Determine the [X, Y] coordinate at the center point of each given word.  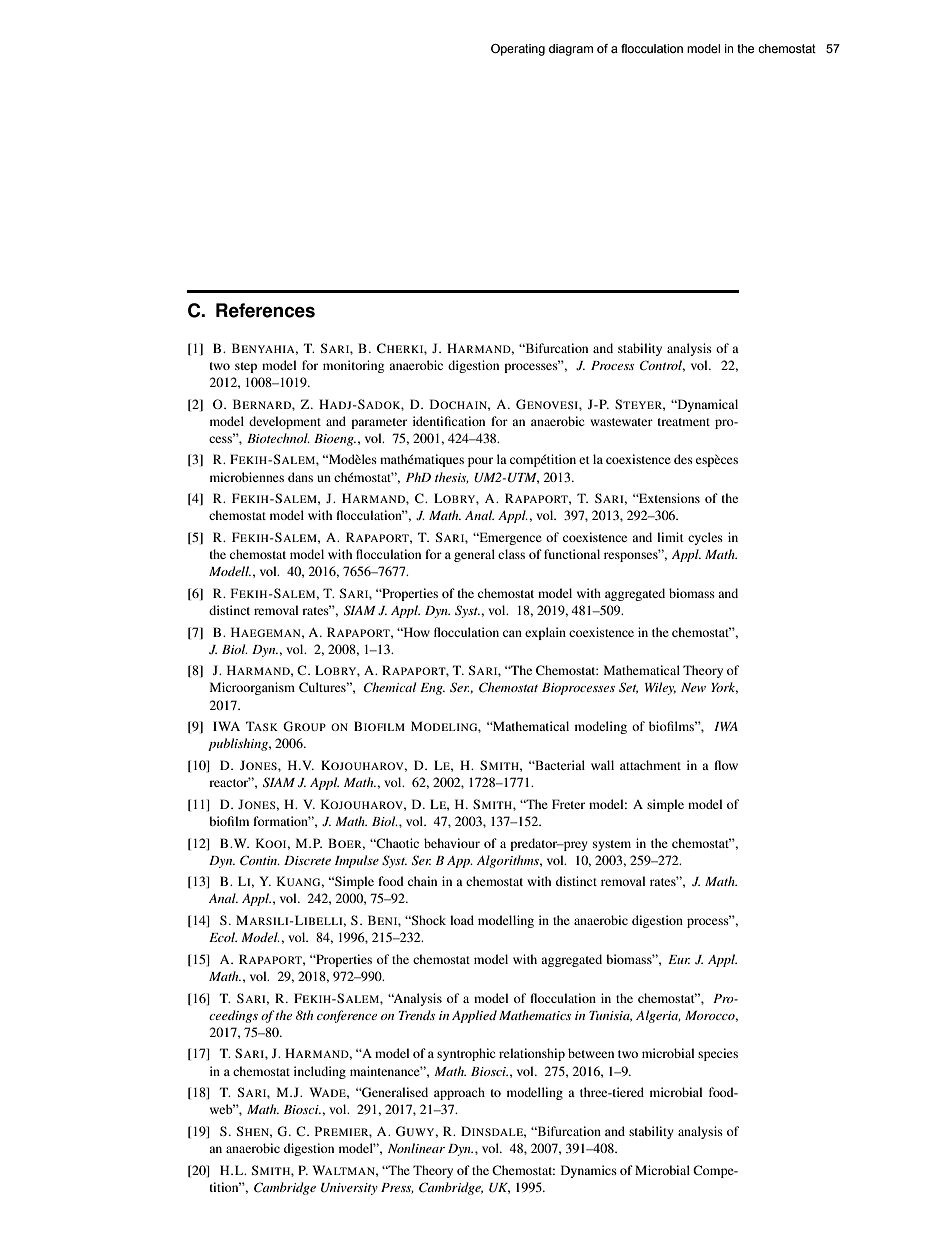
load [462, 920]
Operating [518, 50]
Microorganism [252, 688]
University [349, 1189]
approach [459, 1093]
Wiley [660, 688]
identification [449, 421]
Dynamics [589, 1171]
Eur [679, 959]
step [246, 367]
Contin [260, 860]
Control [662, 366]
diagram [571, 50]
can [512, 633]
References [265, 310]
